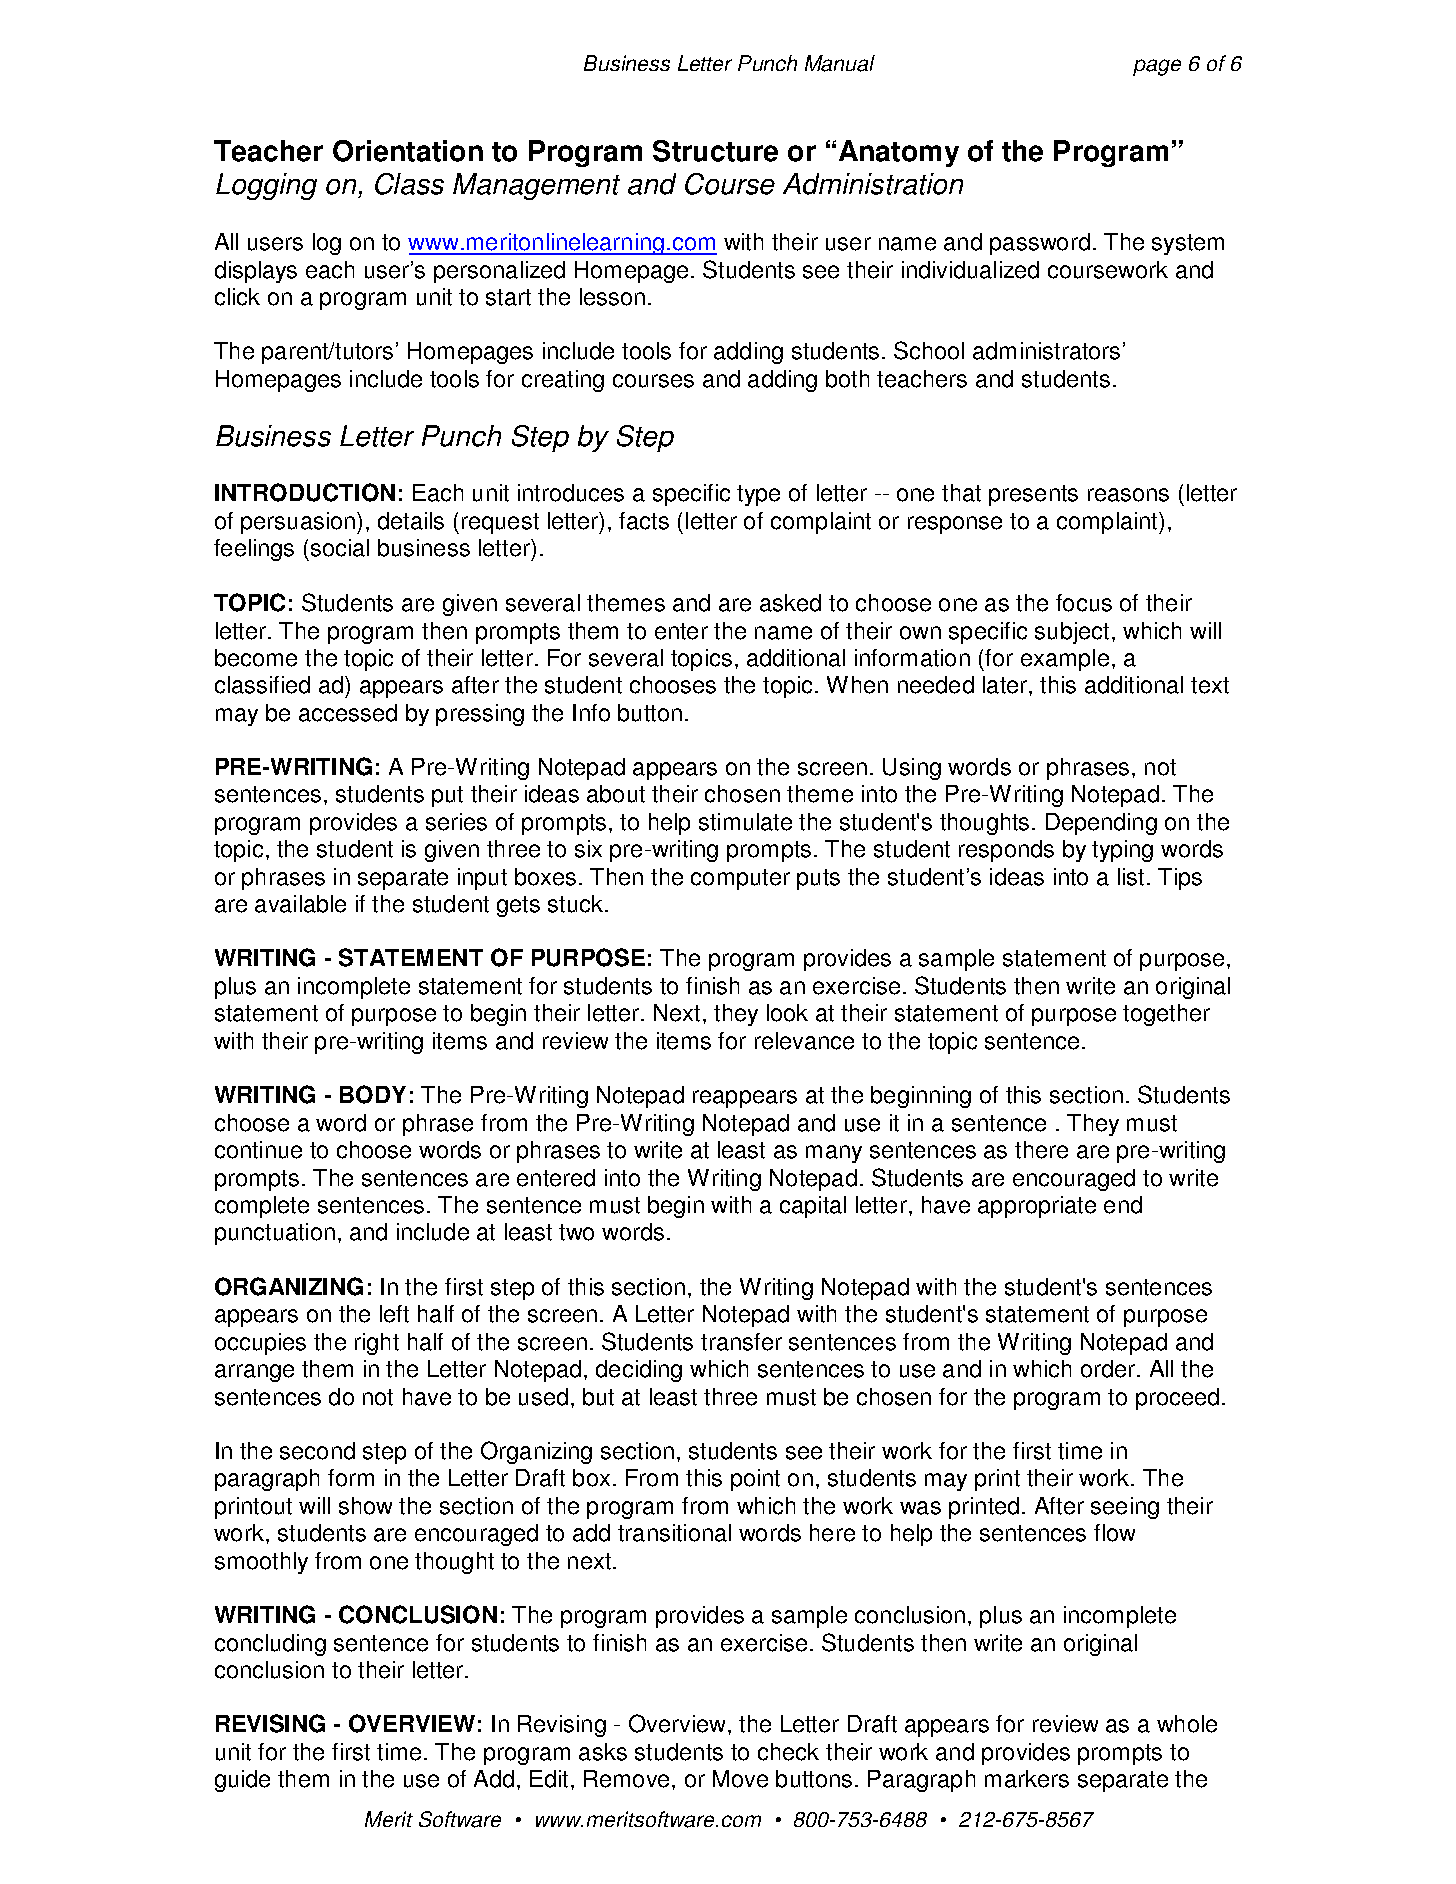 Image resolution: width=1456 pixels, height=1884 pixels. Describe the element at coordinates (758, 495) in the screenshot. I see `type` at that location.
